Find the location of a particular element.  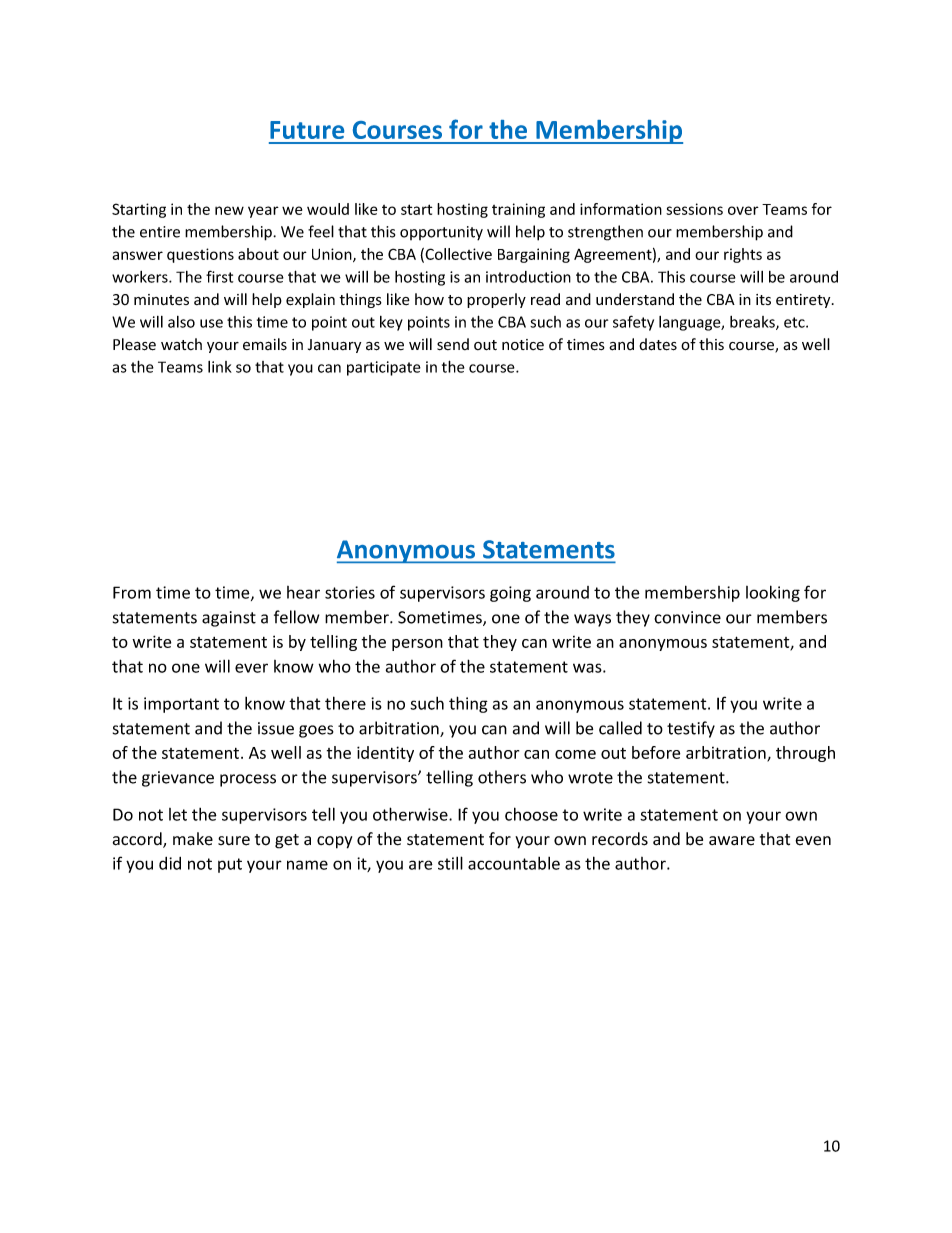

sure is located at coordinates (234, 841).
